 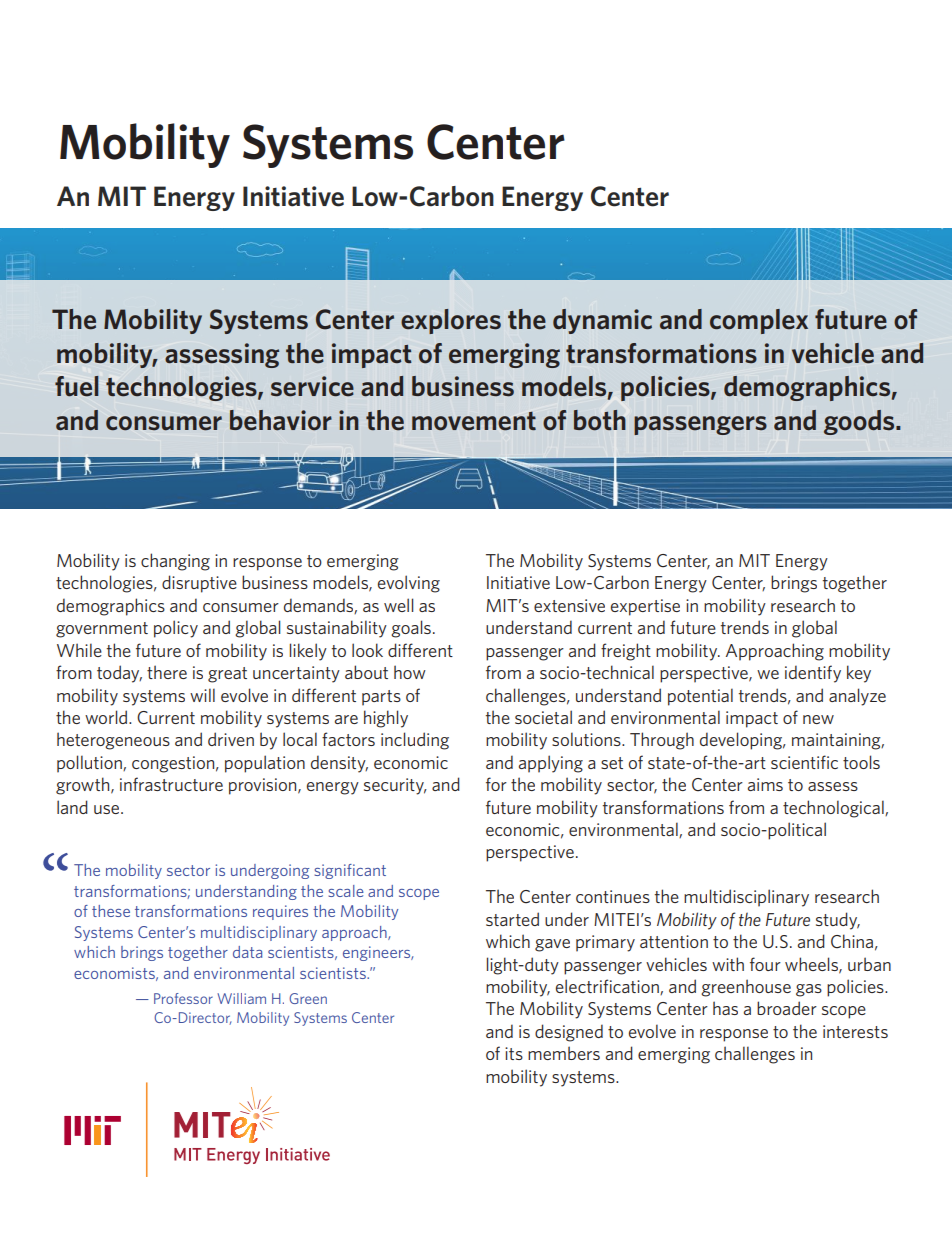 I want to click on its, so click(x=514, y=1053).
